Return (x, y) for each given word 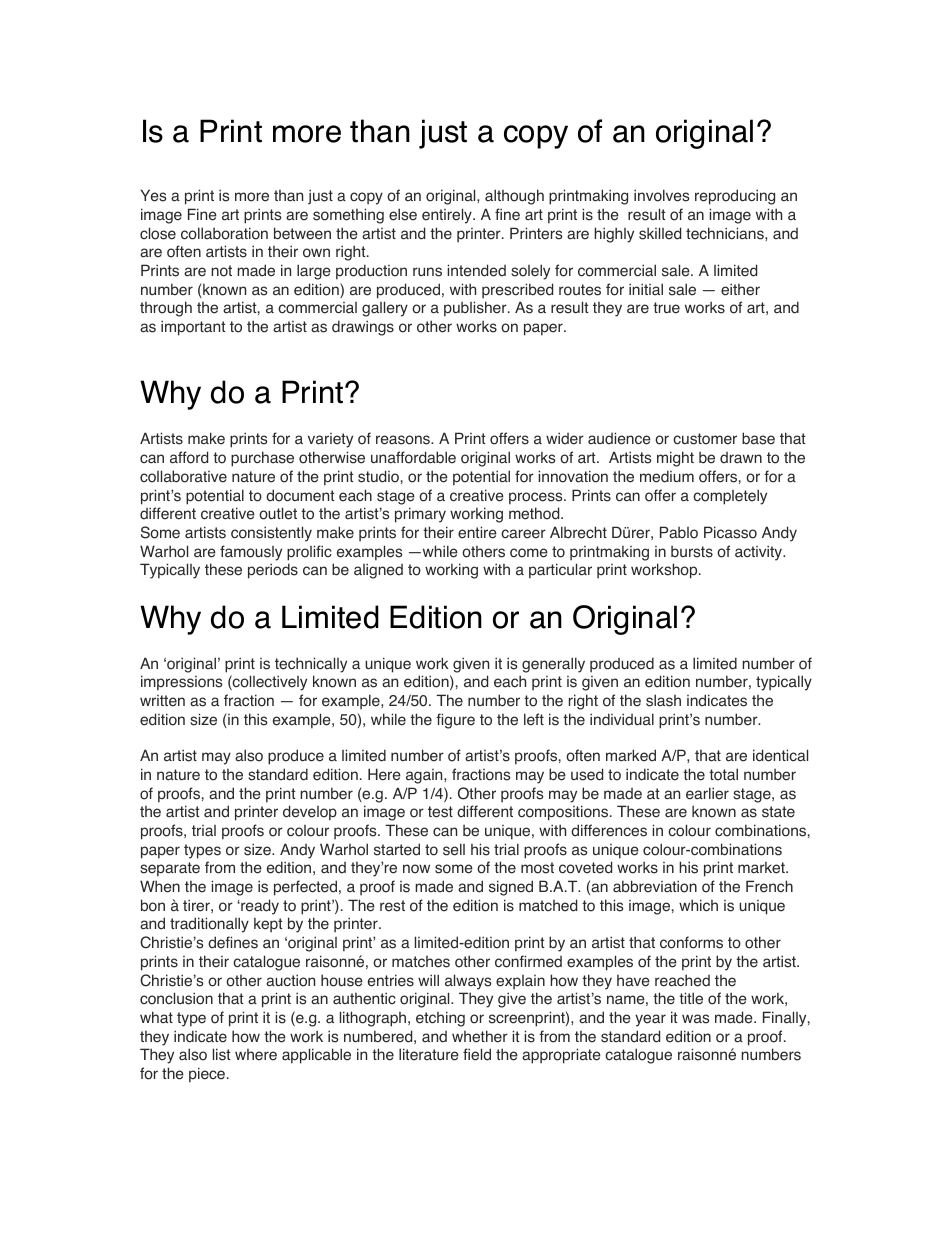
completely (730, 497)
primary (420, 515)
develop (310, 813)
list (222, 1054)
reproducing (735, 197)
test (440, 812)
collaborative (183, 476)
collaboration (224, 233)
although (514, 197)
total (723, 774)
